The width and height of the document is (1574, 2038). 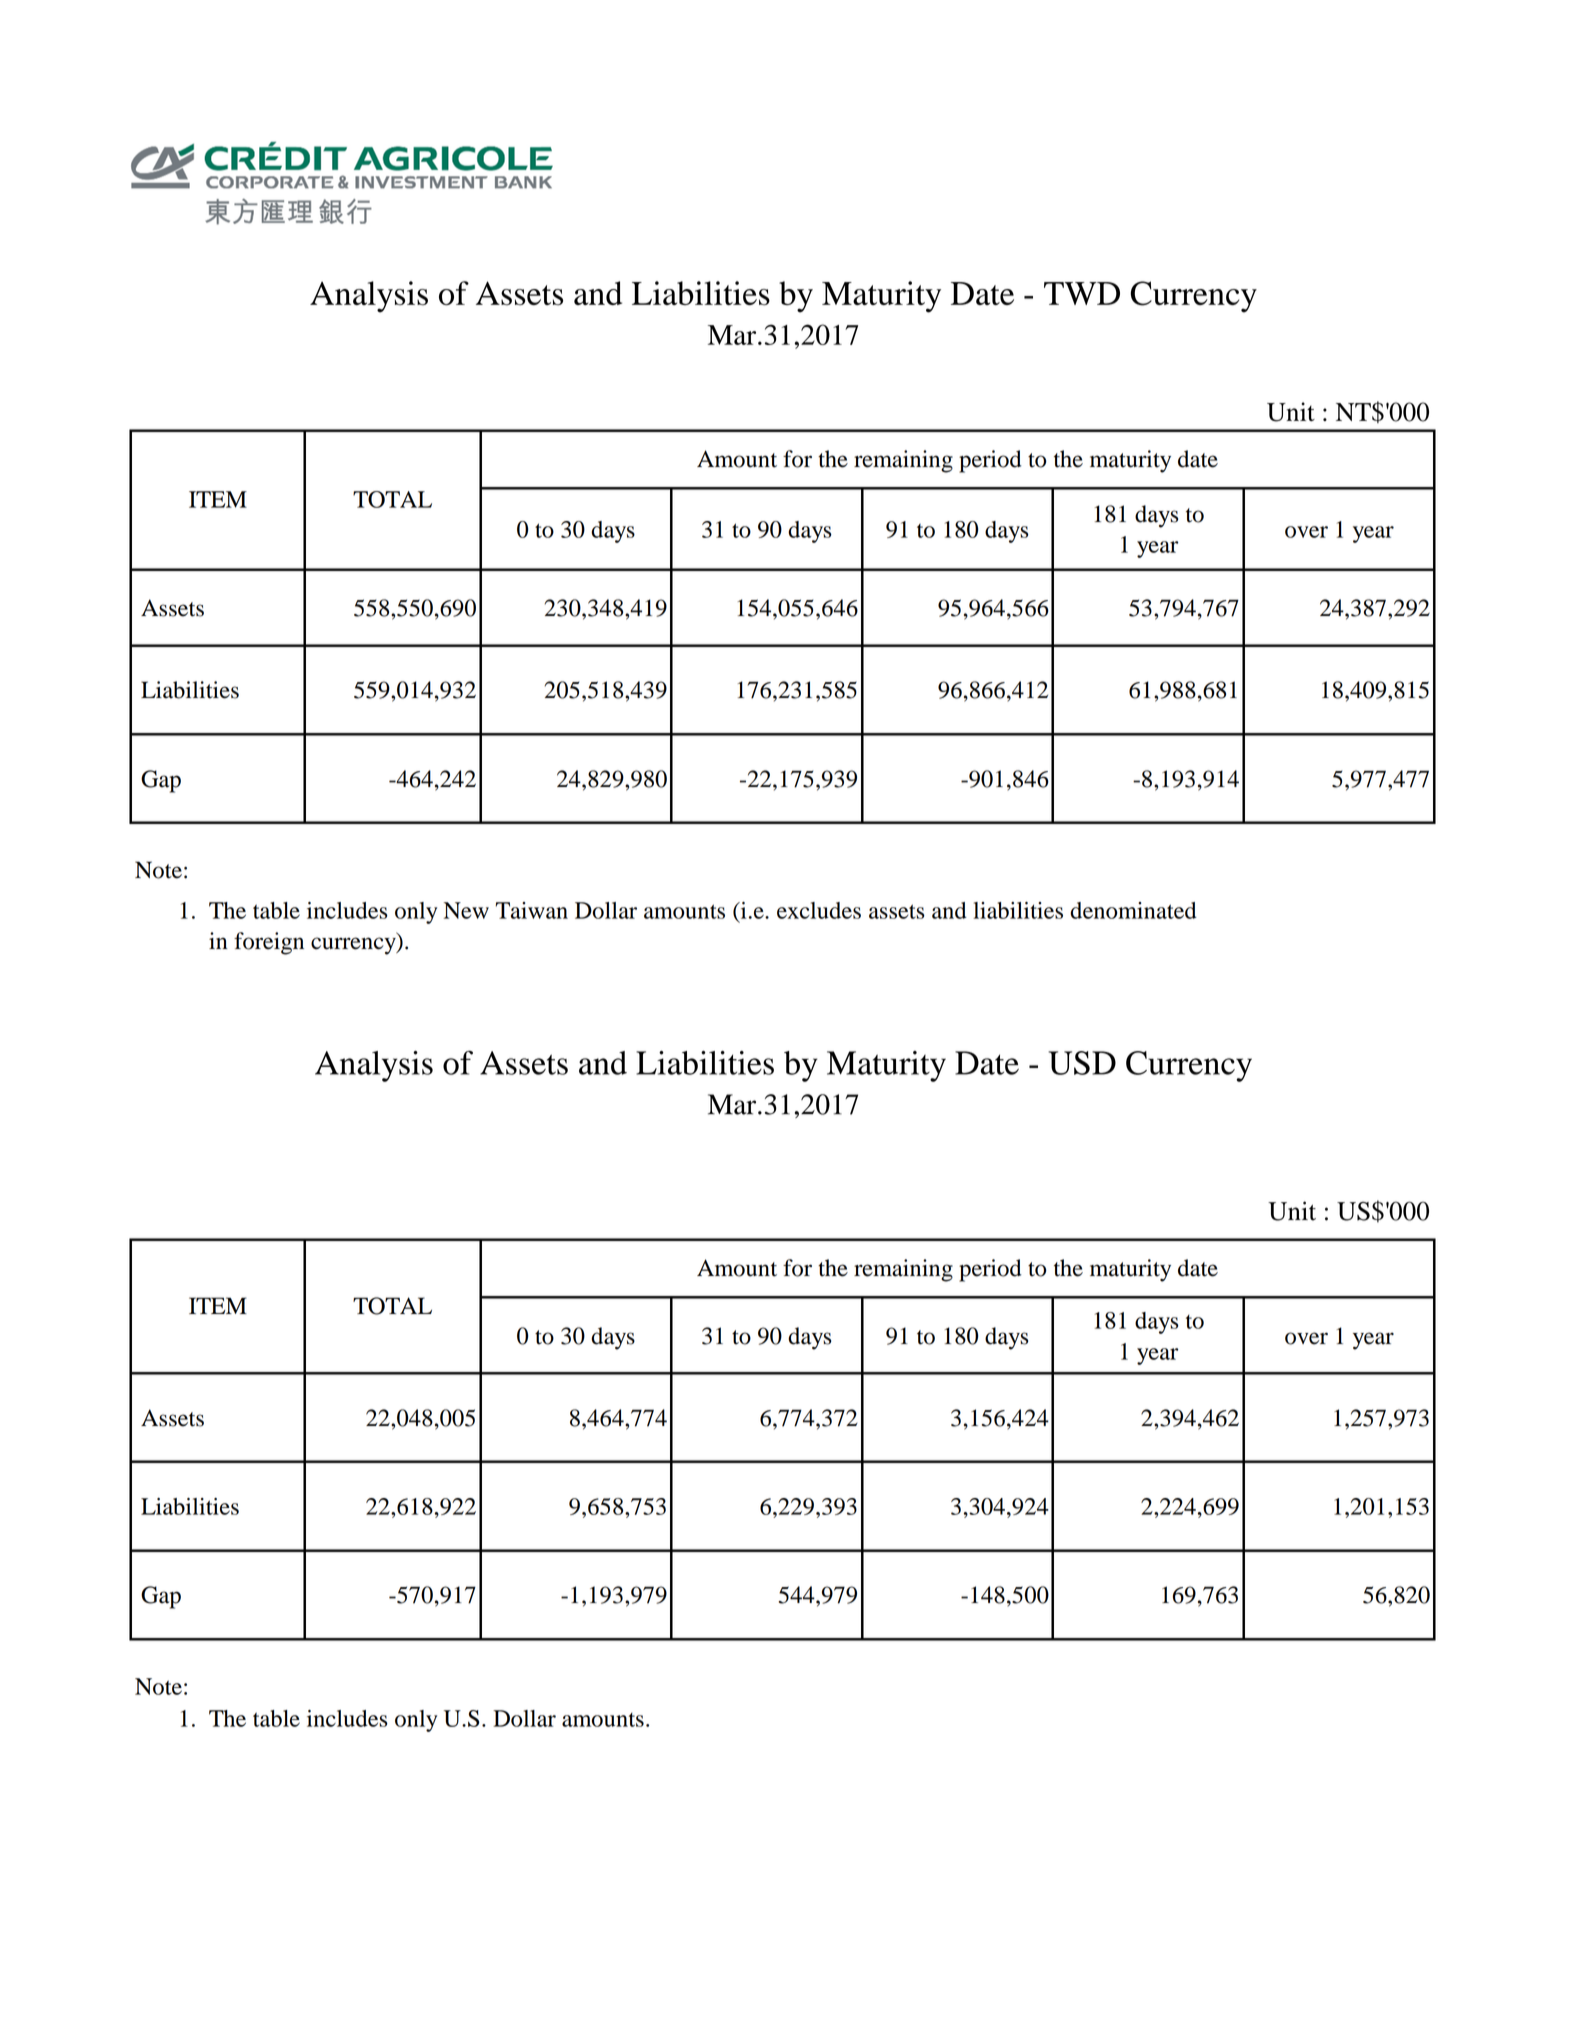 I want to click on denominated, so click(x=1133, y=910).
